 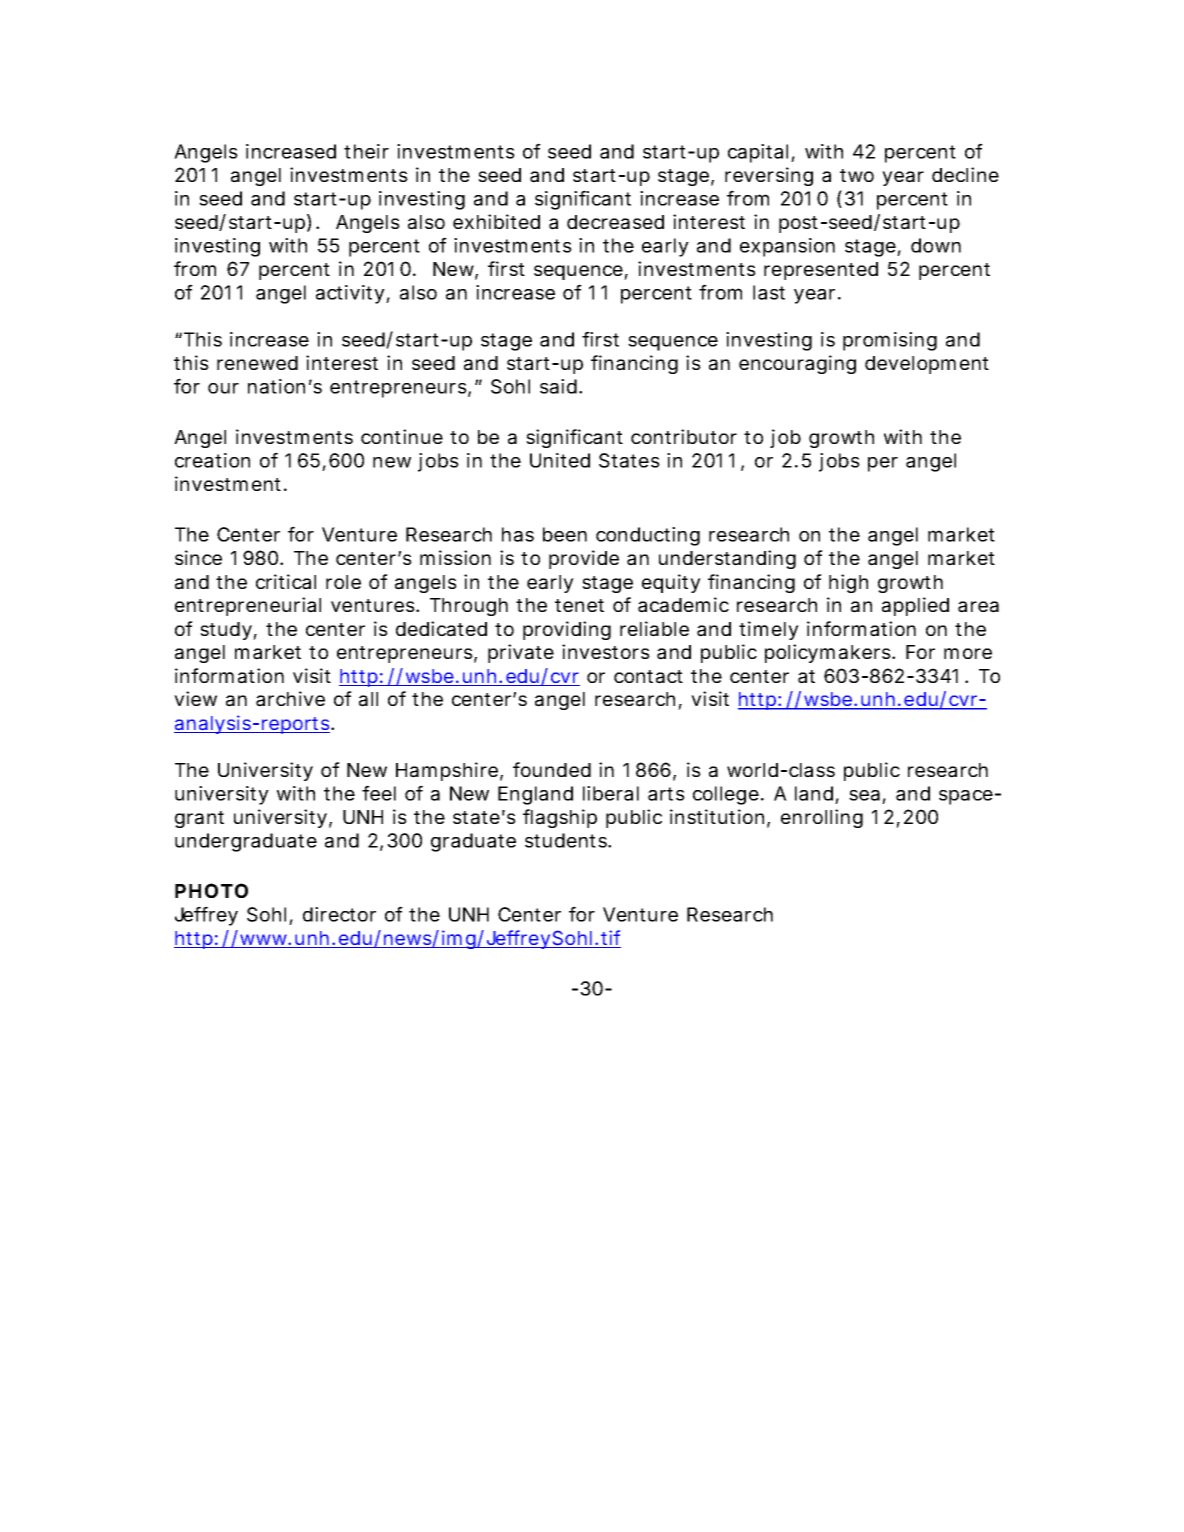 I want to click on contact, so click(x=648, y=677).
